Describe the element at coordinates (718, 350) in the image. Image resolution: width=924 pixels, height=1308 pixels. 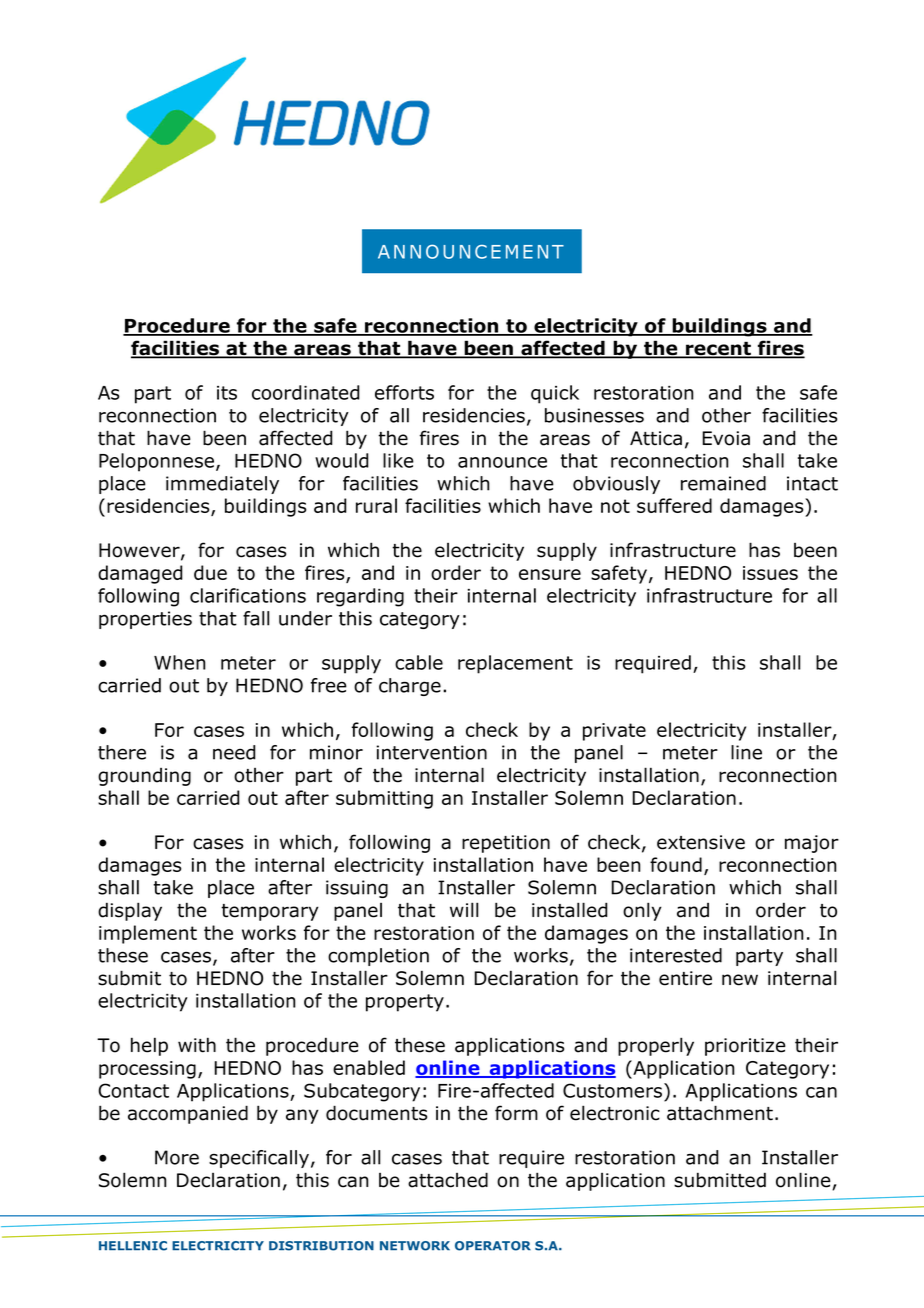
I see `recent` at that location.
